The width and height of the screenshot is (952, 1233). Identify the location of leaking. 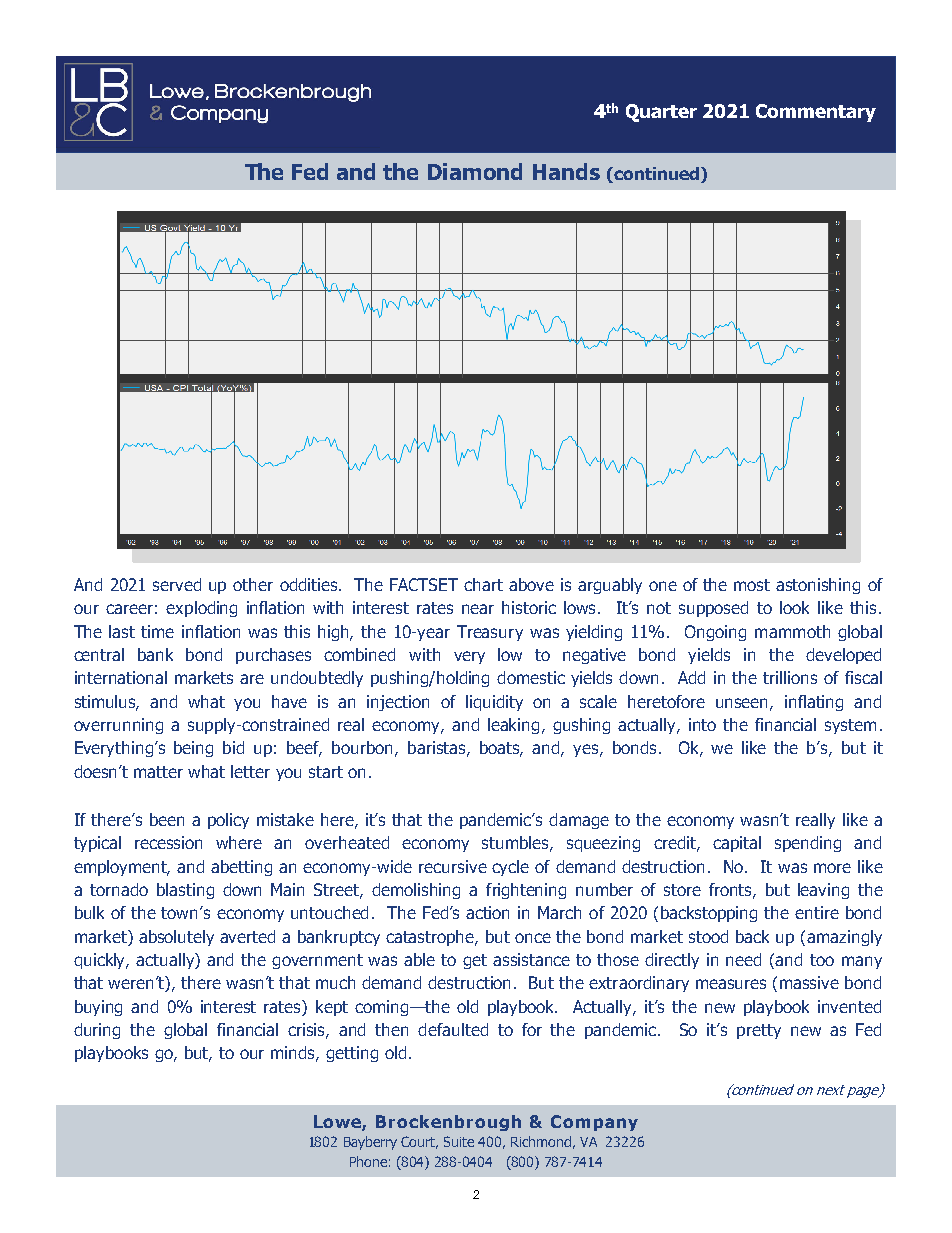
(513, 726).
